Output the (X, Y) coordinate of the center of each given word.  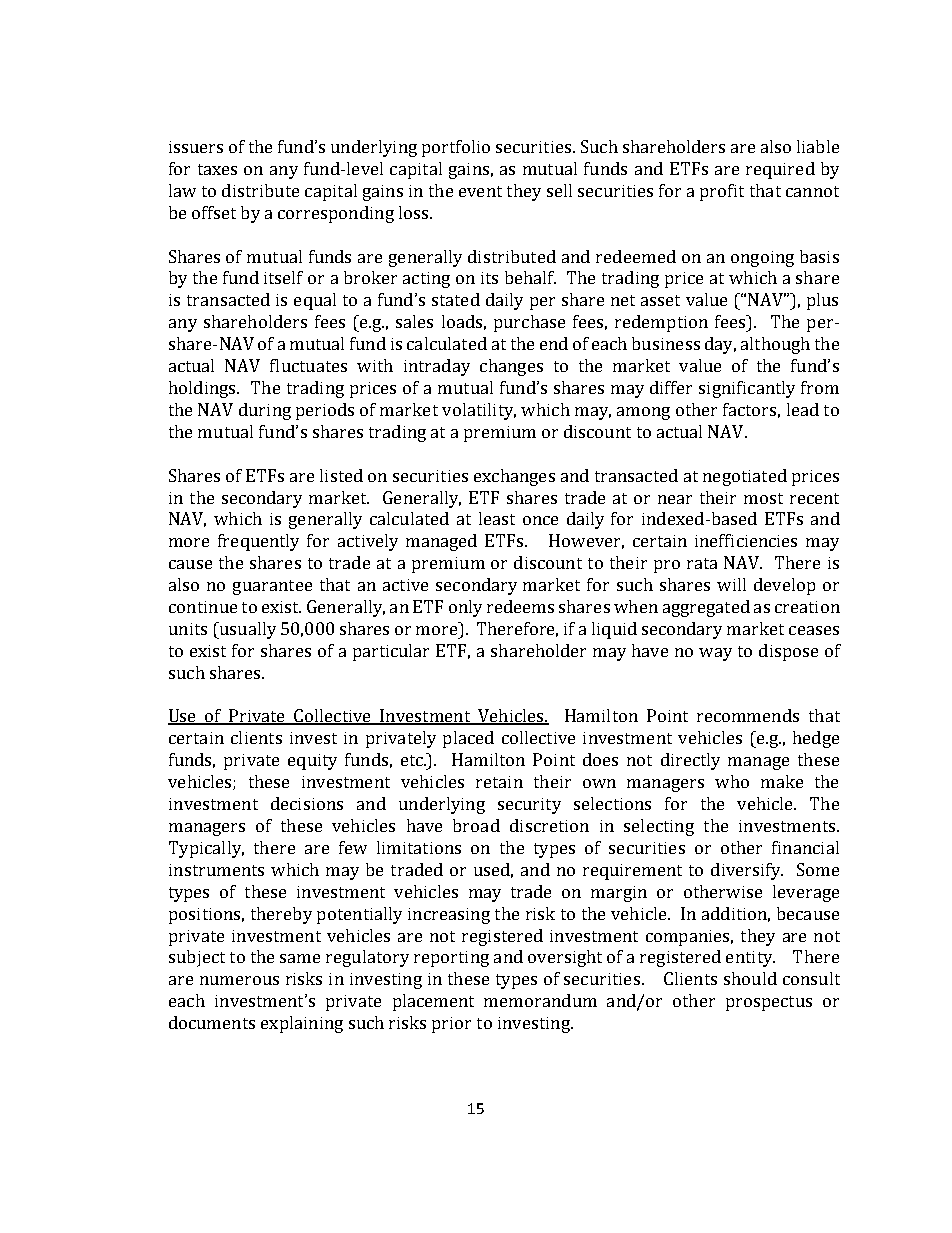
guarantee (272, 587)
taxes (217, 169)
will (731, 584)
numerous (239, 980)
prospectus (769, 1003)
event (480, 191)
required (780, 170)
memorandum (540, 1000)
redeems (520, 606)
